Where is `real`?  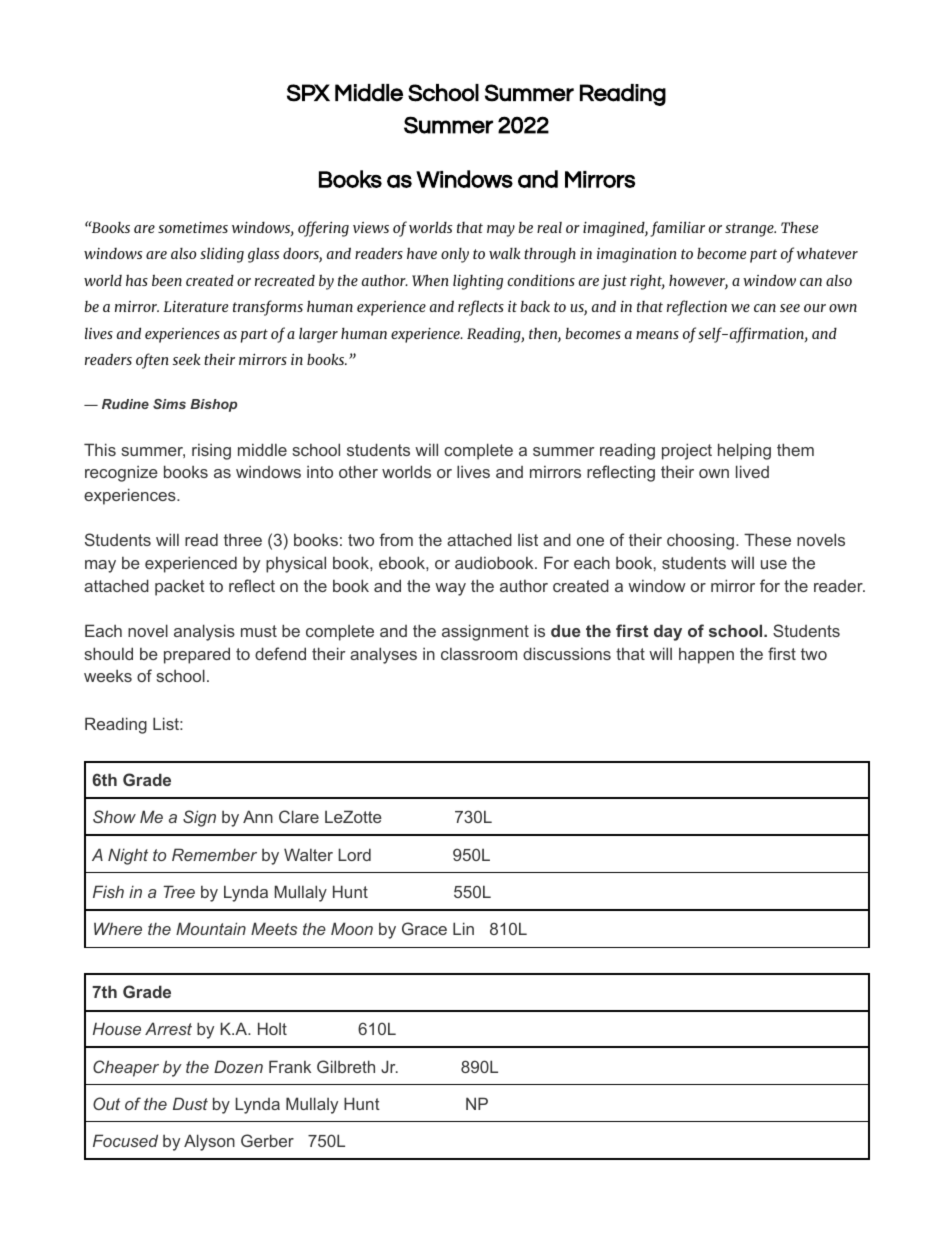
real is located at coordinates (549, 227).
